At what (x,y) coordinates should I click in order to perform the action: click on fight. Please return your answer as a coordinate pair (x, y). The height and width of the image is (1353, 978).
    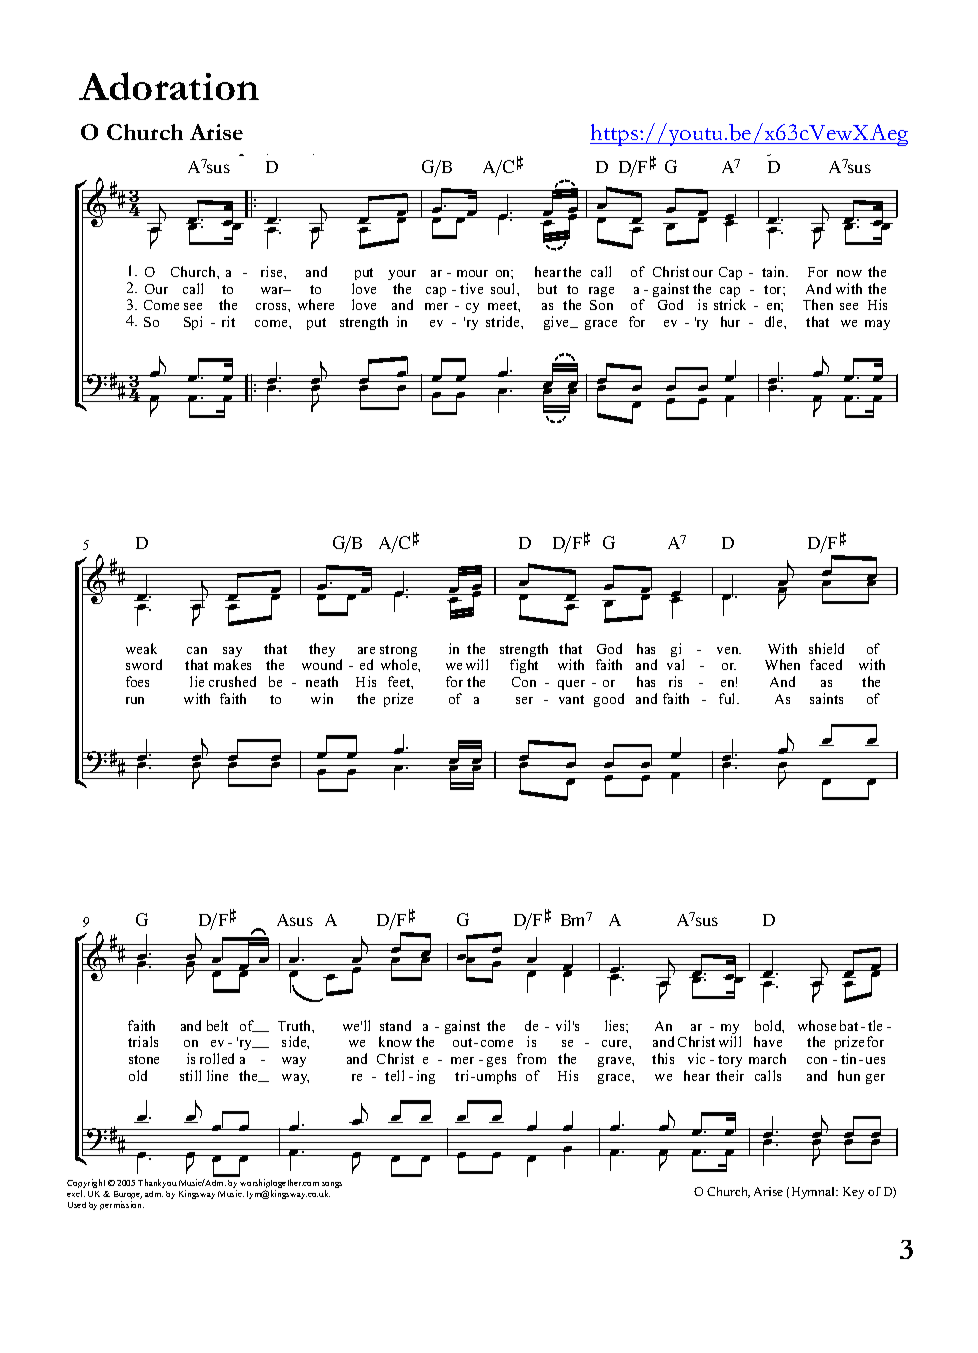
    Looking at the image, I should click on (524, 666).
